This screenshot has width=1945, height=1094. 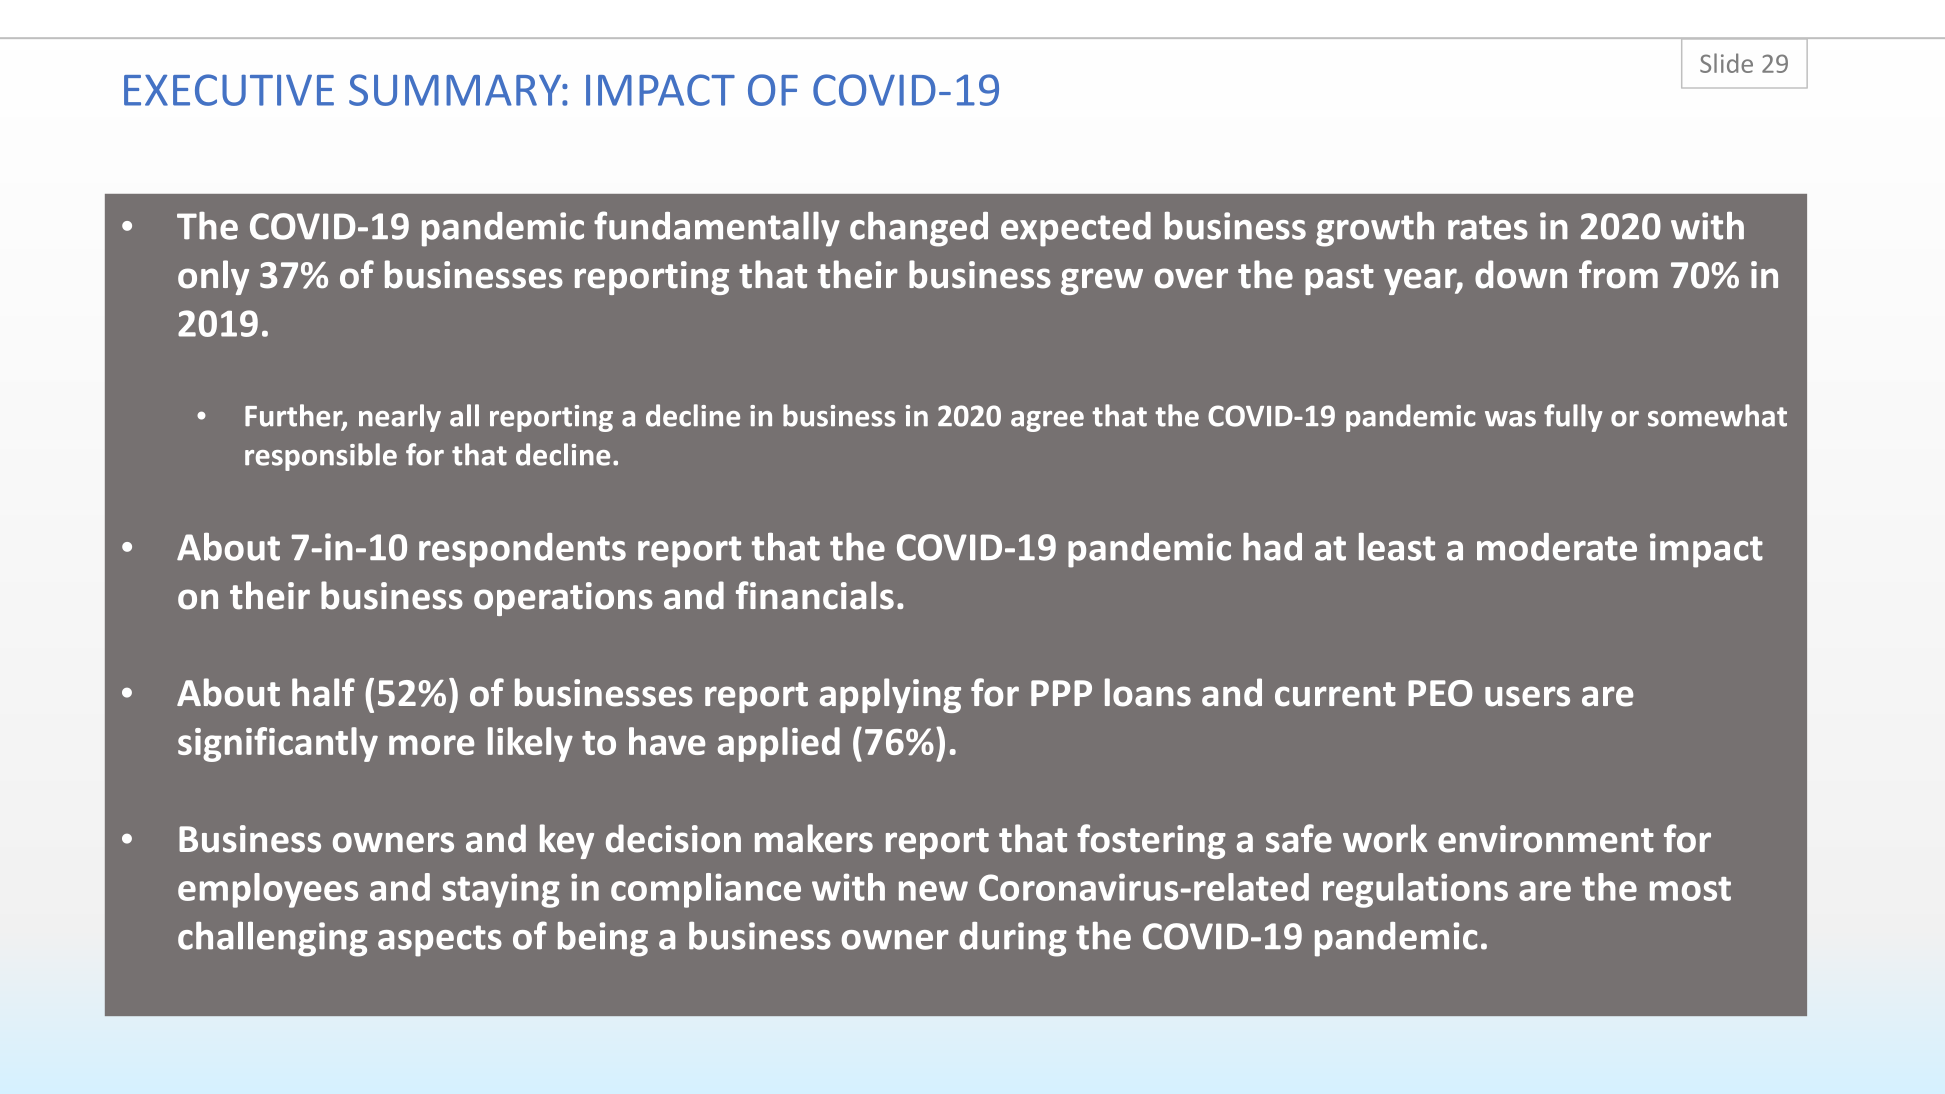 What do you see at coordinates (1047, 421) in the screenshot?
I see `agree` at bounding box center [1047, 421].
